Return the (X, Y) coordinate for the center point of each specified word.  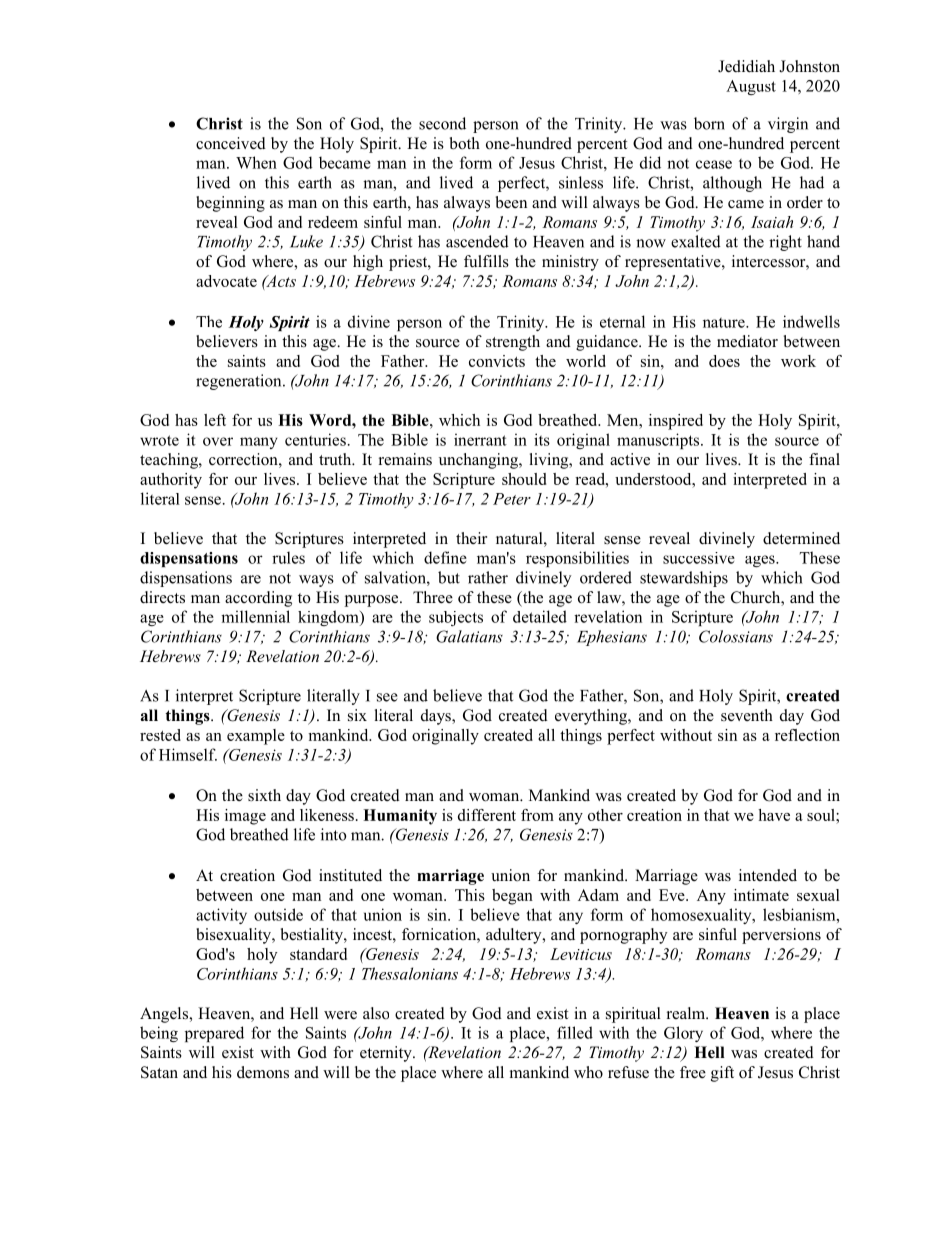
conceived (231, 143)
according (258, 599)
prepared (214, 1034)
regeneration (240, 382)
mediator (747, 341)
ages (761, 561)
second (442, 123)
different (487, 815)
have (774, 815)
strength (513, 343)
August (751, 87)
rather (488, 577)
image (245, 817)
